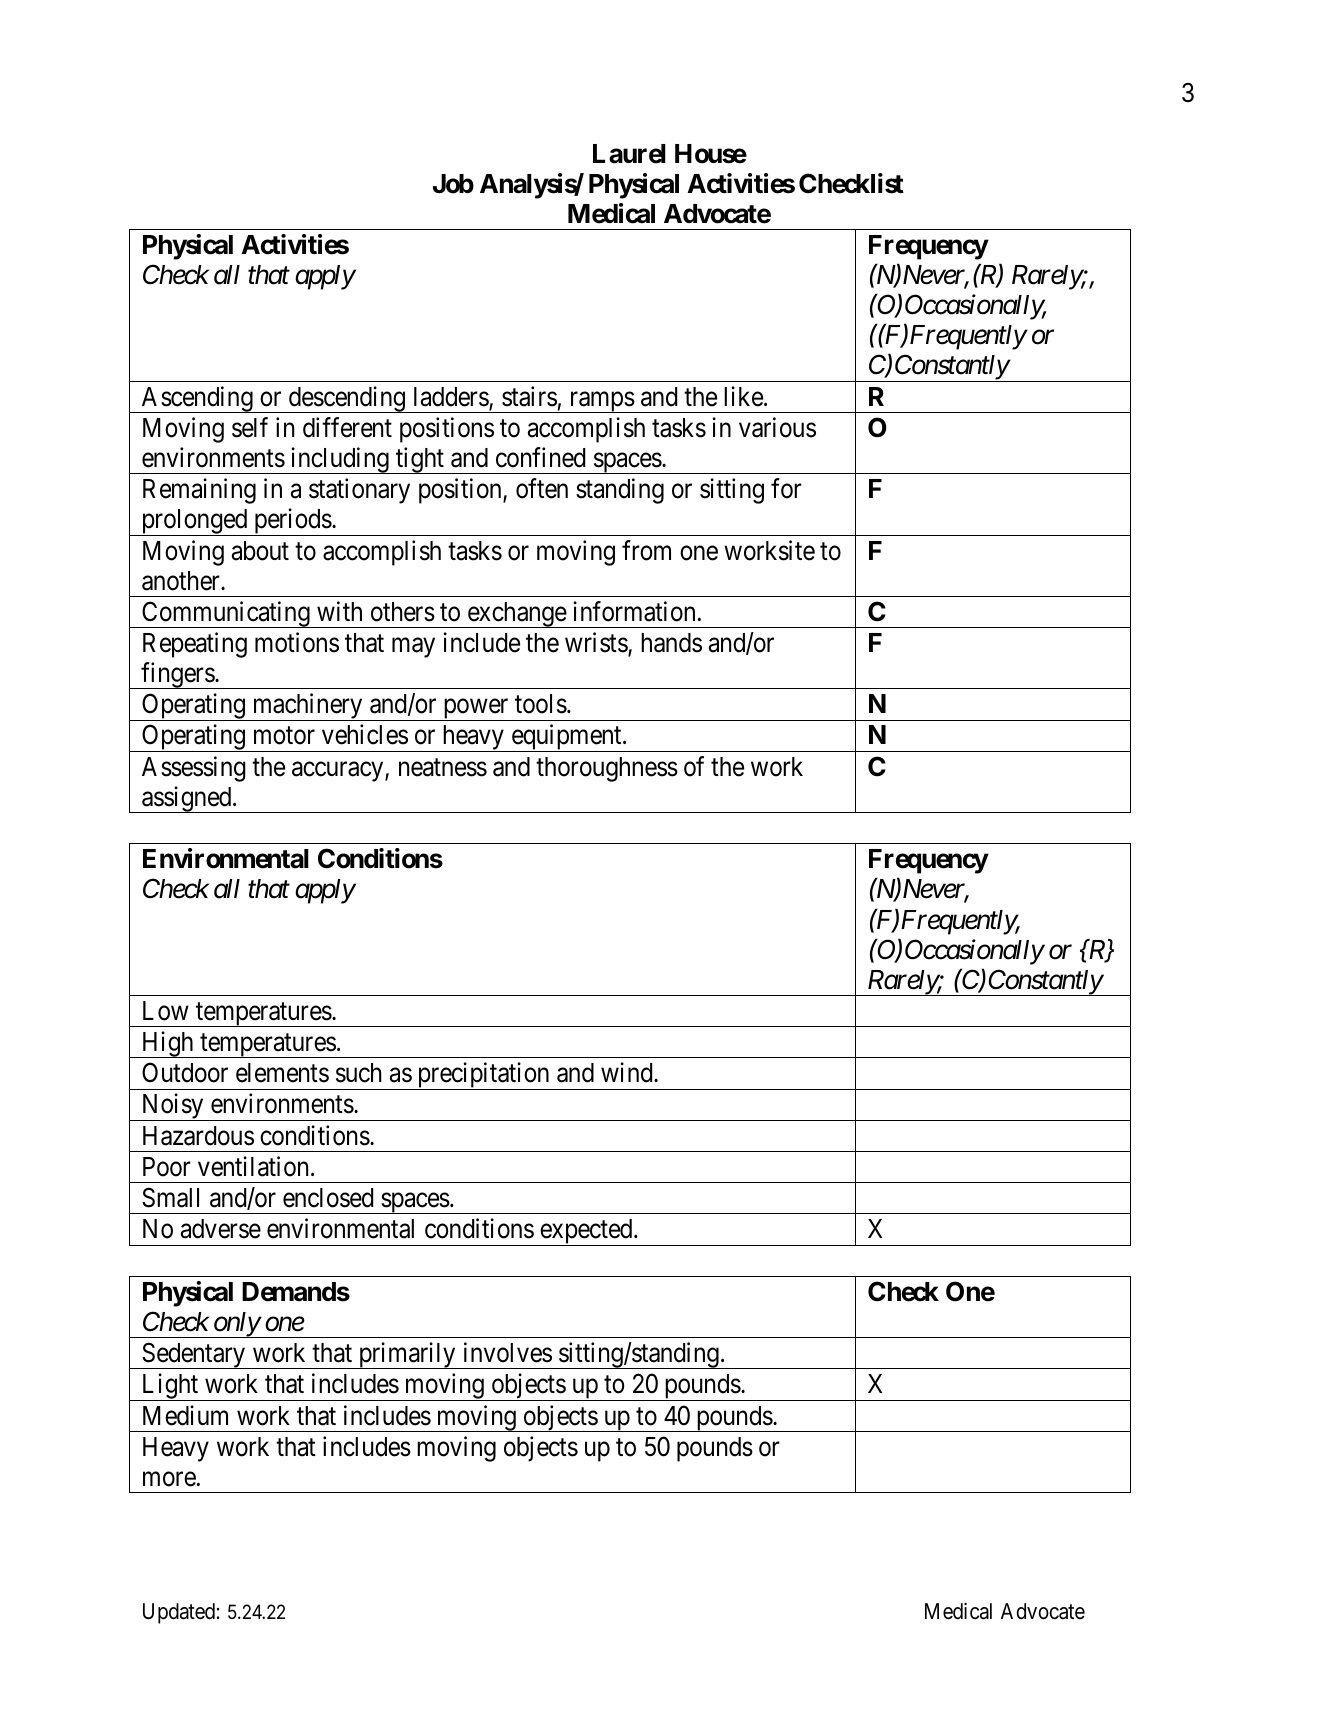  What do you see at coordinates (777, 427) in the document?
I see `various` at bounding box center [777, 427].
